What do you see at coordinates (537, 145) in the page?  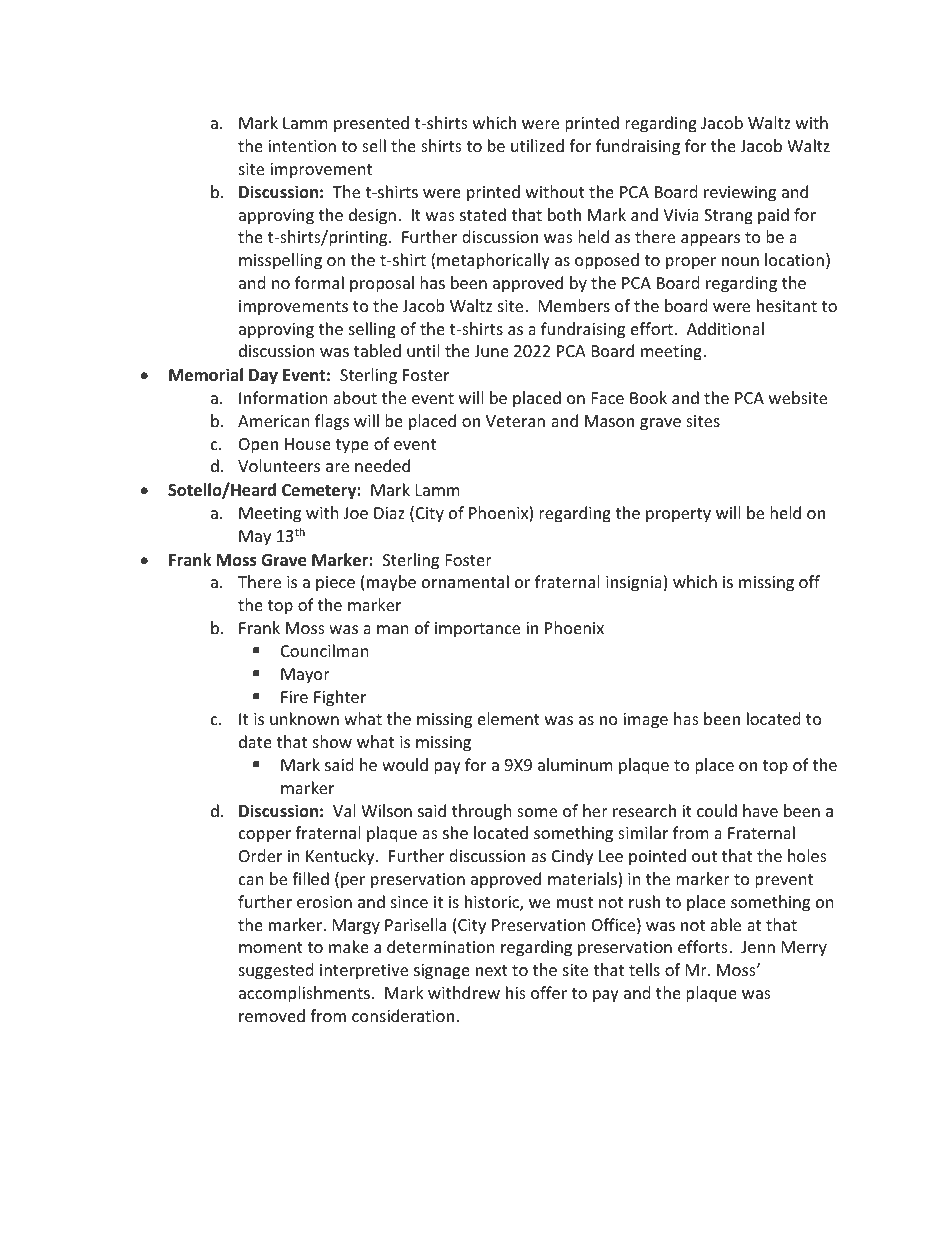 I see `utilized` at bounding box center [537, 145].
